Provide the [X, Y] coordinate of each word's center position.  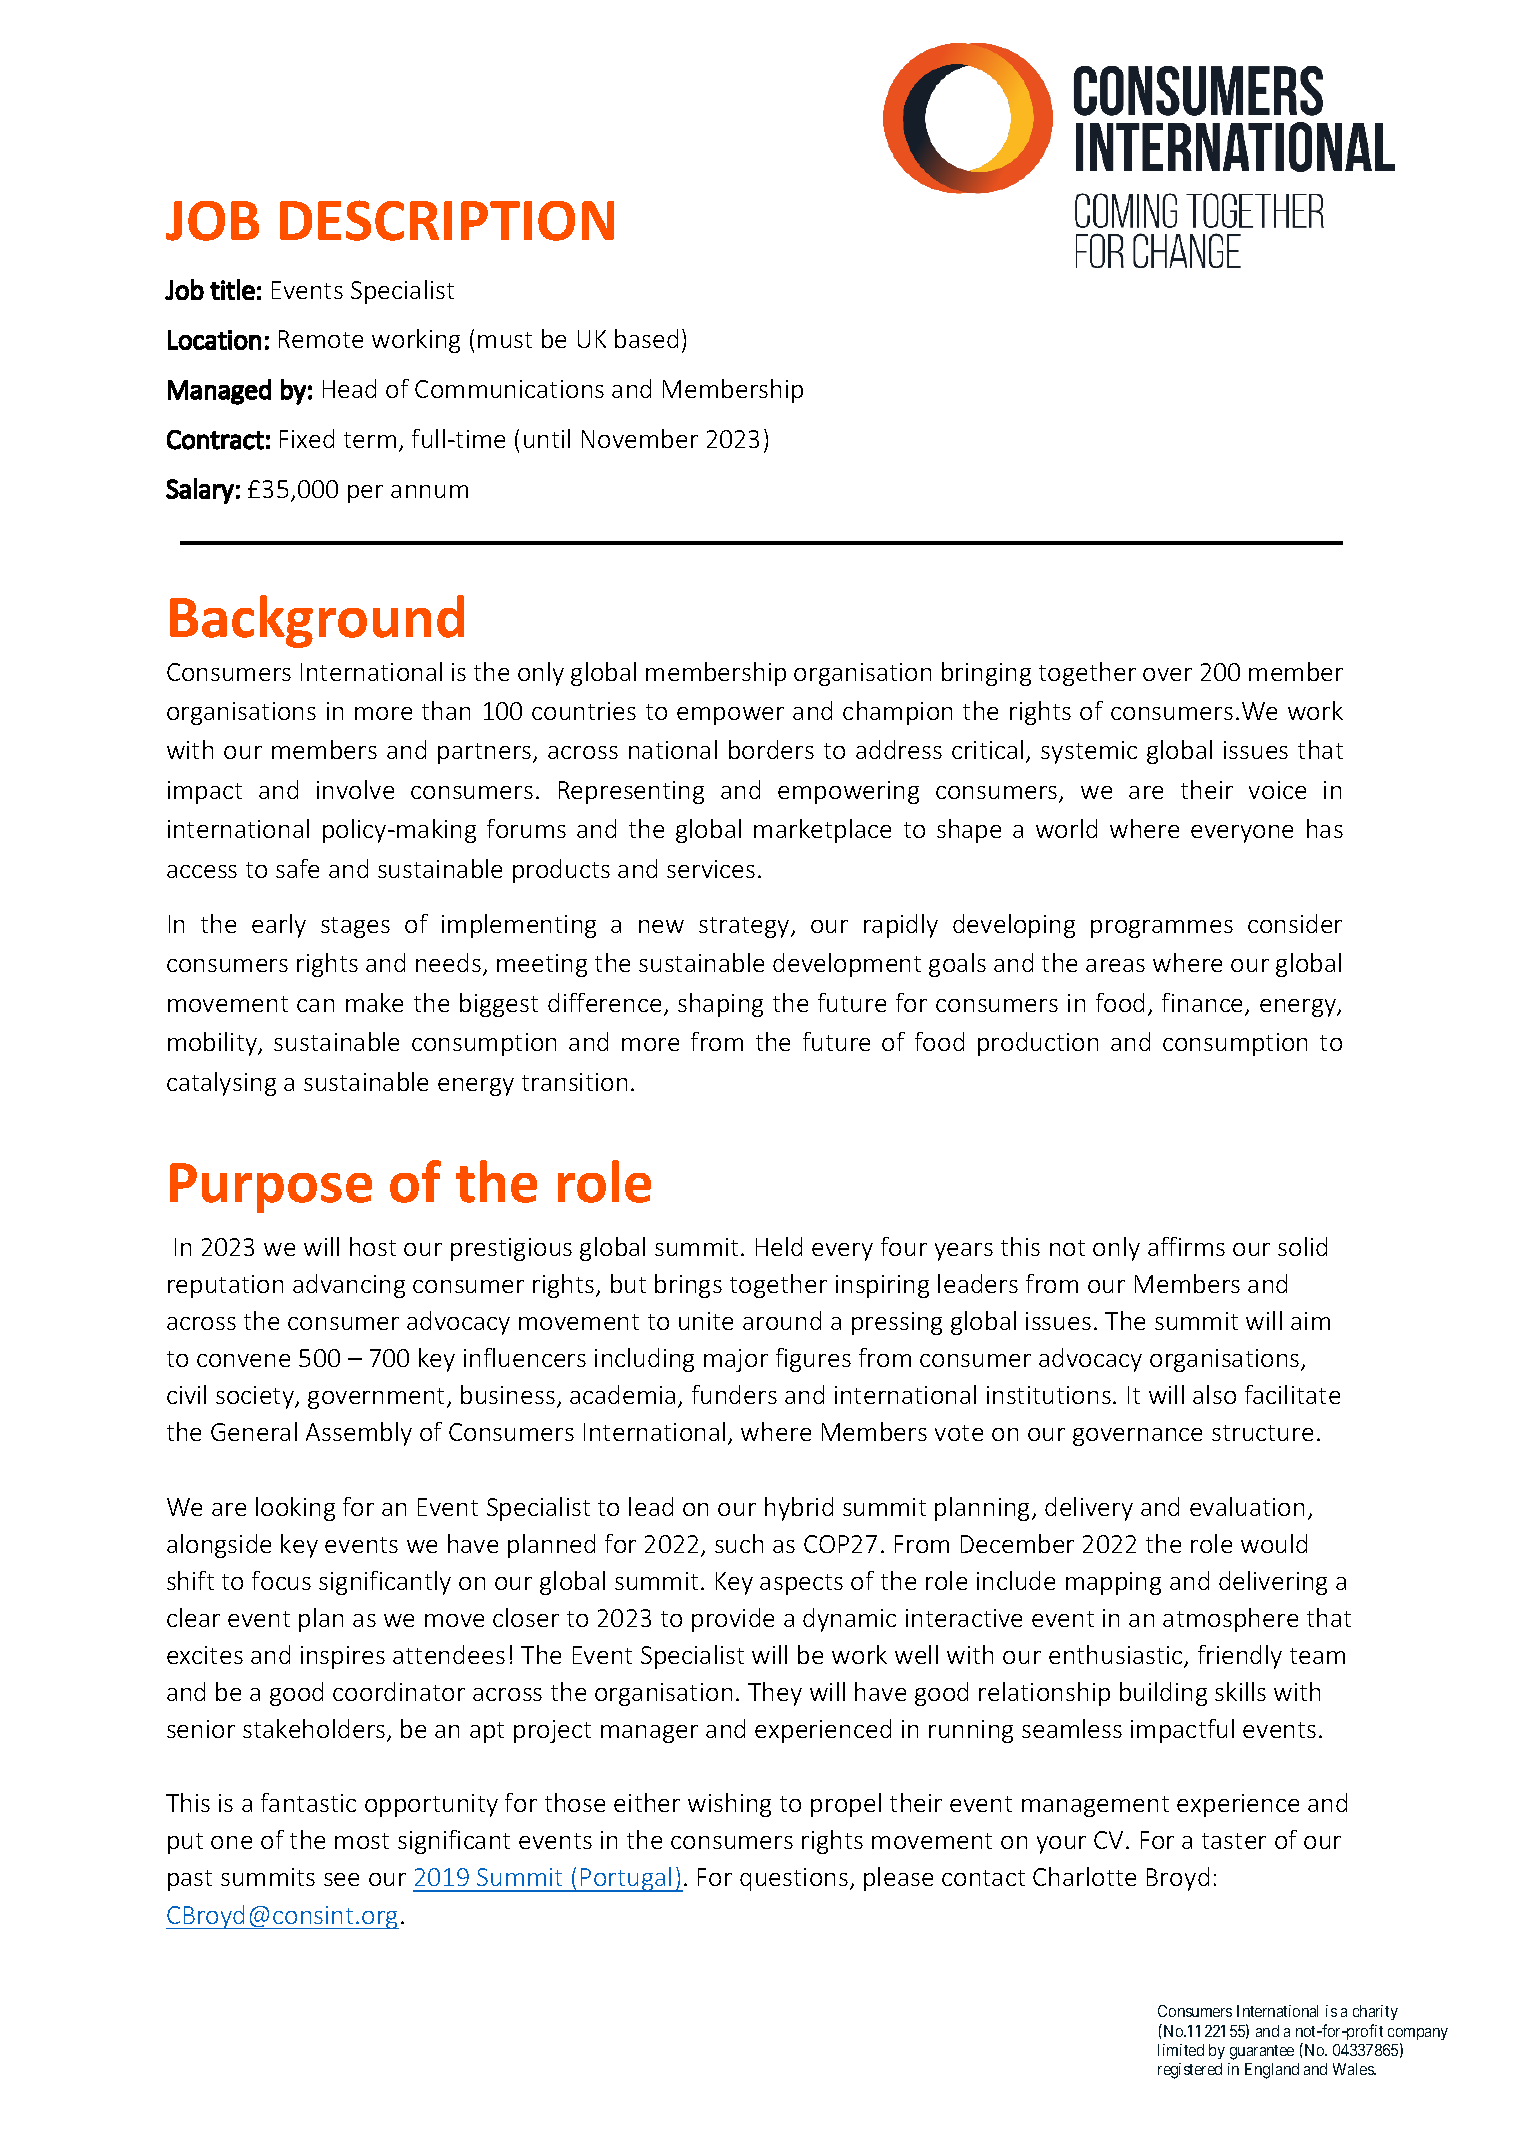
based [646, 338]
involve [355, 789]
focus [281, 1580]
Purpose [271, 1188]
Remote [321, 339]
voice [1277, 790]
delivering [1273, 1583]
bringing [986, 674]
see [341, 1879]
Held [779, 1246]
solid [1302, 1246]
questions [794, 1879]
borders [771, 749]
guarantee [1262, 2052]
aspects [801, 1584]
